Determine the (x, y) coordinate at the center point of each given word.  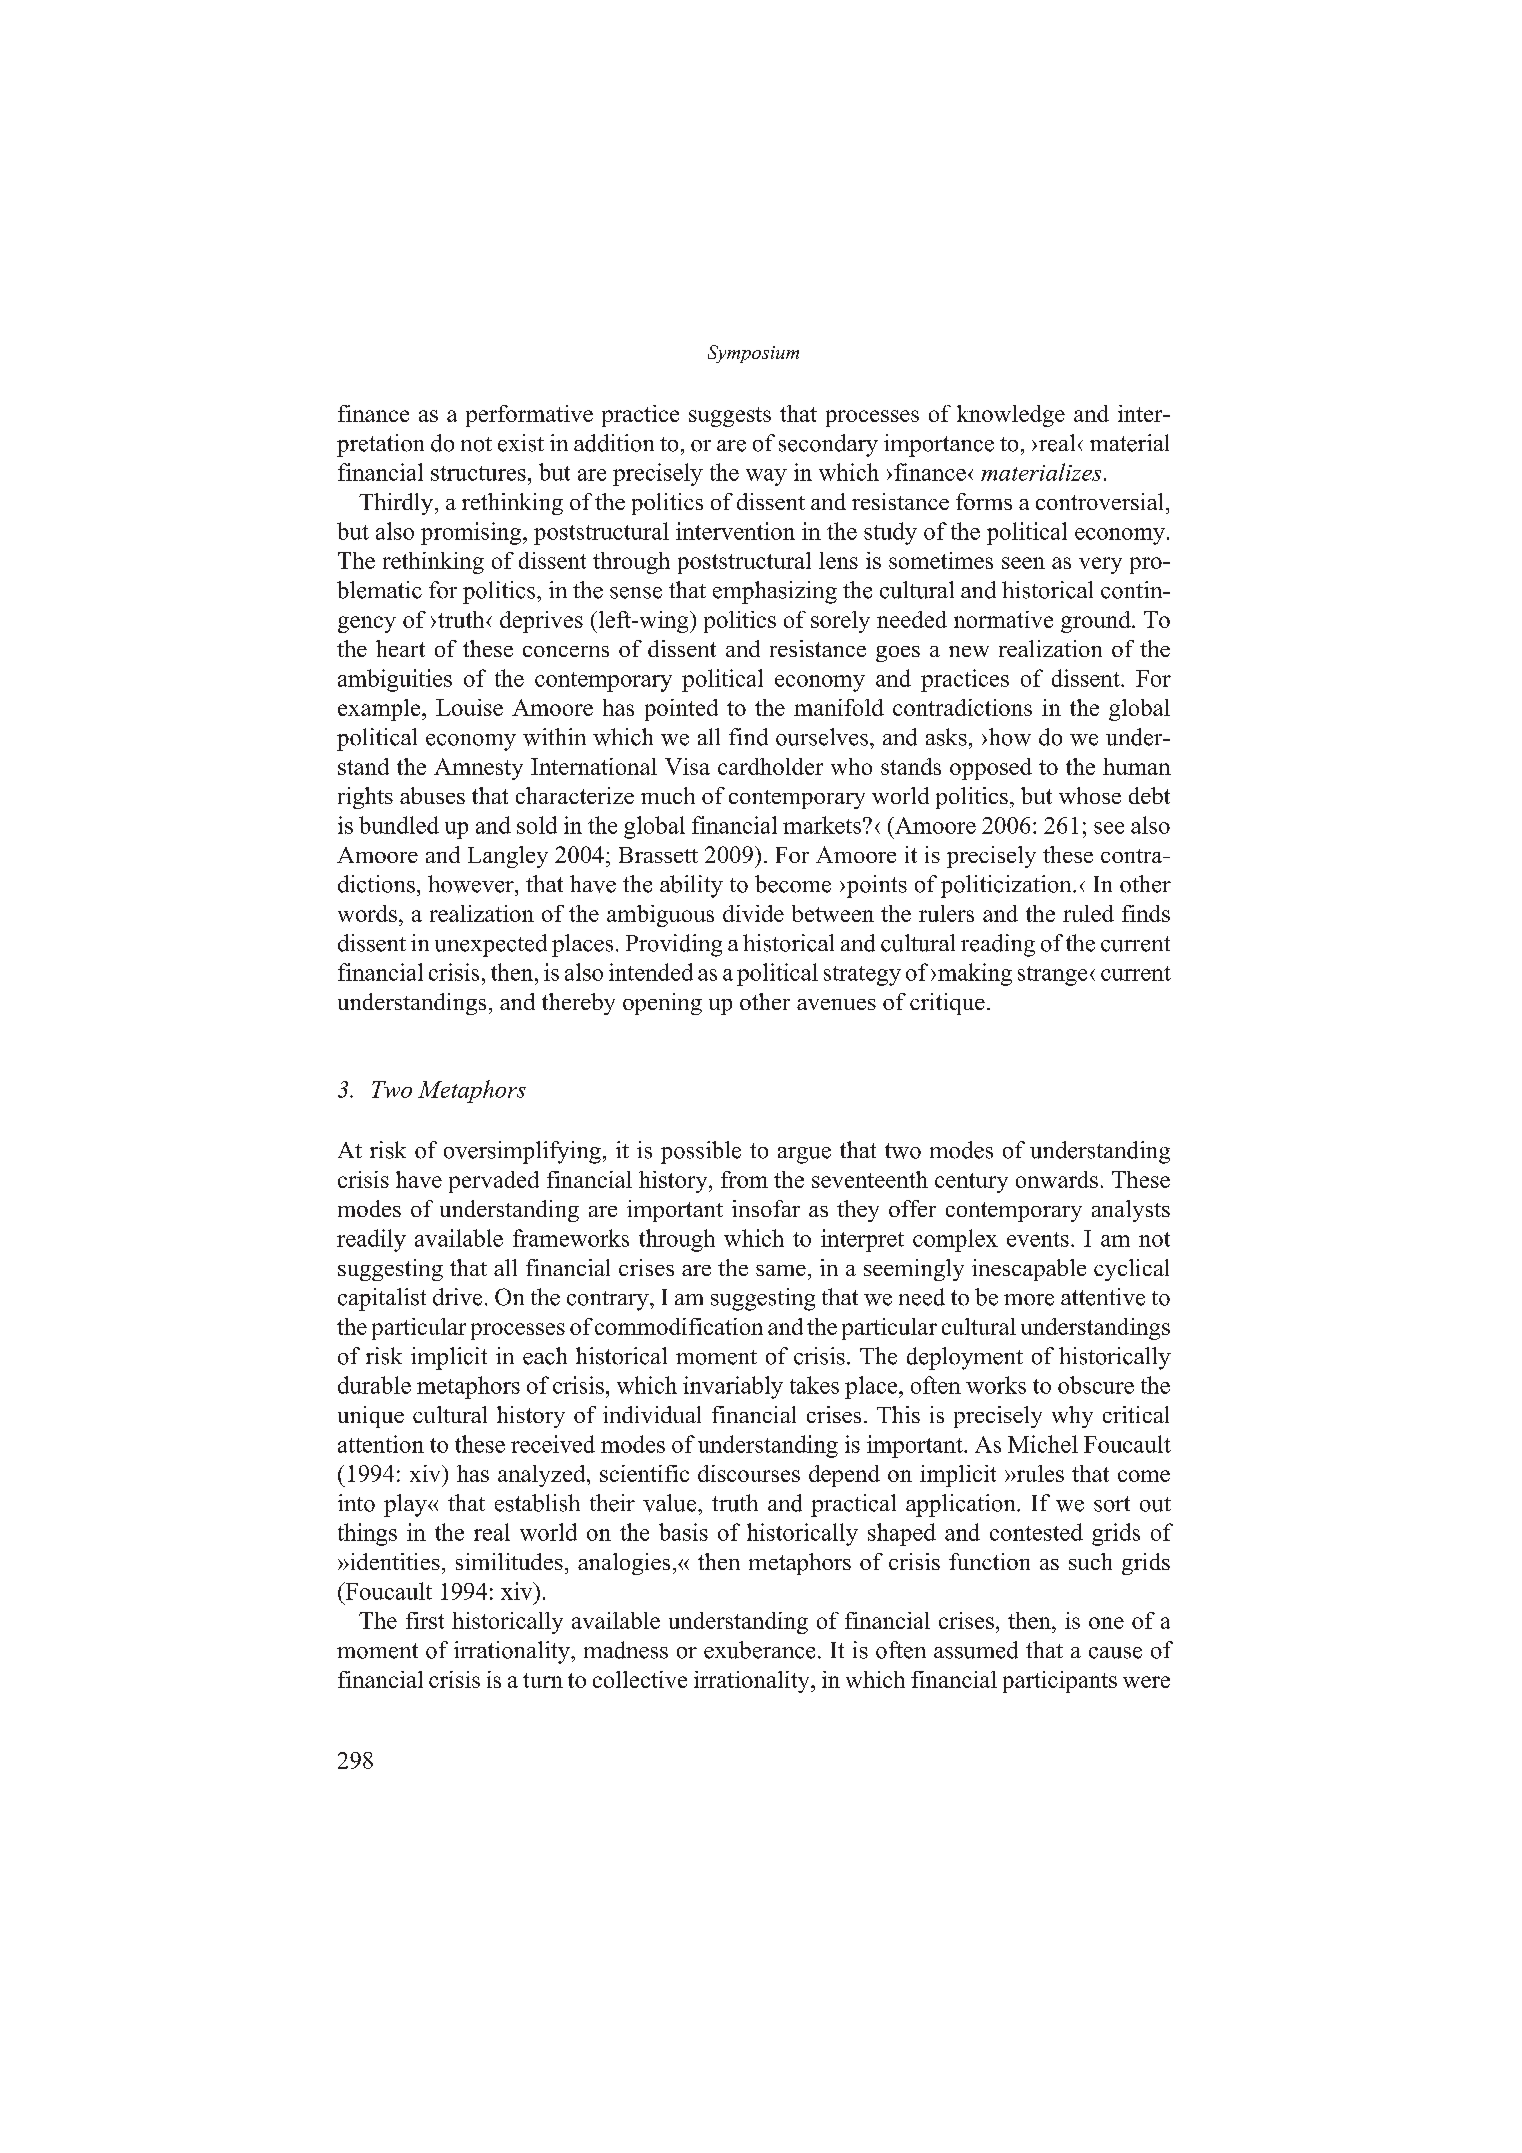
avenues (836, 1004)
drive (457, 1297)
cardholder (770, 766)
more (1029, 1300)
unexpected (491, 945)
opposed (991, 769)
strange (1052, 976)
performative (529, 416)
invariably (733, 1387)
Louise (469, 707)
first (425, 1620)
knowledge (1011, 416)
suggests (730, 417)
